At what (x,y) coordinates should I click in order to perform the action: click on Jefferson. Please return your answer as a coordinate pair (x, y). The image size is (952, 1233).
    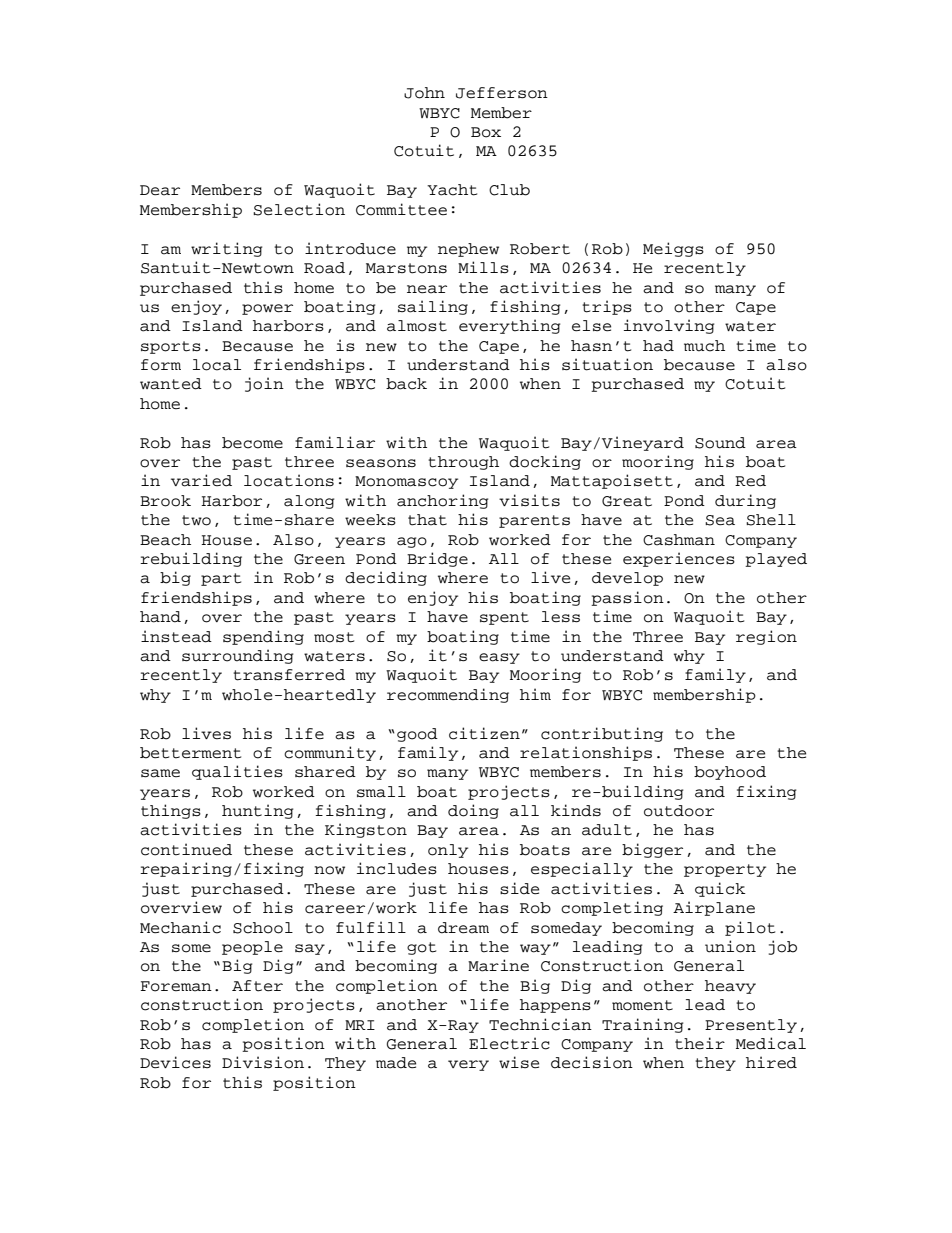
    Looking at the image, I should click on (502, 93).
